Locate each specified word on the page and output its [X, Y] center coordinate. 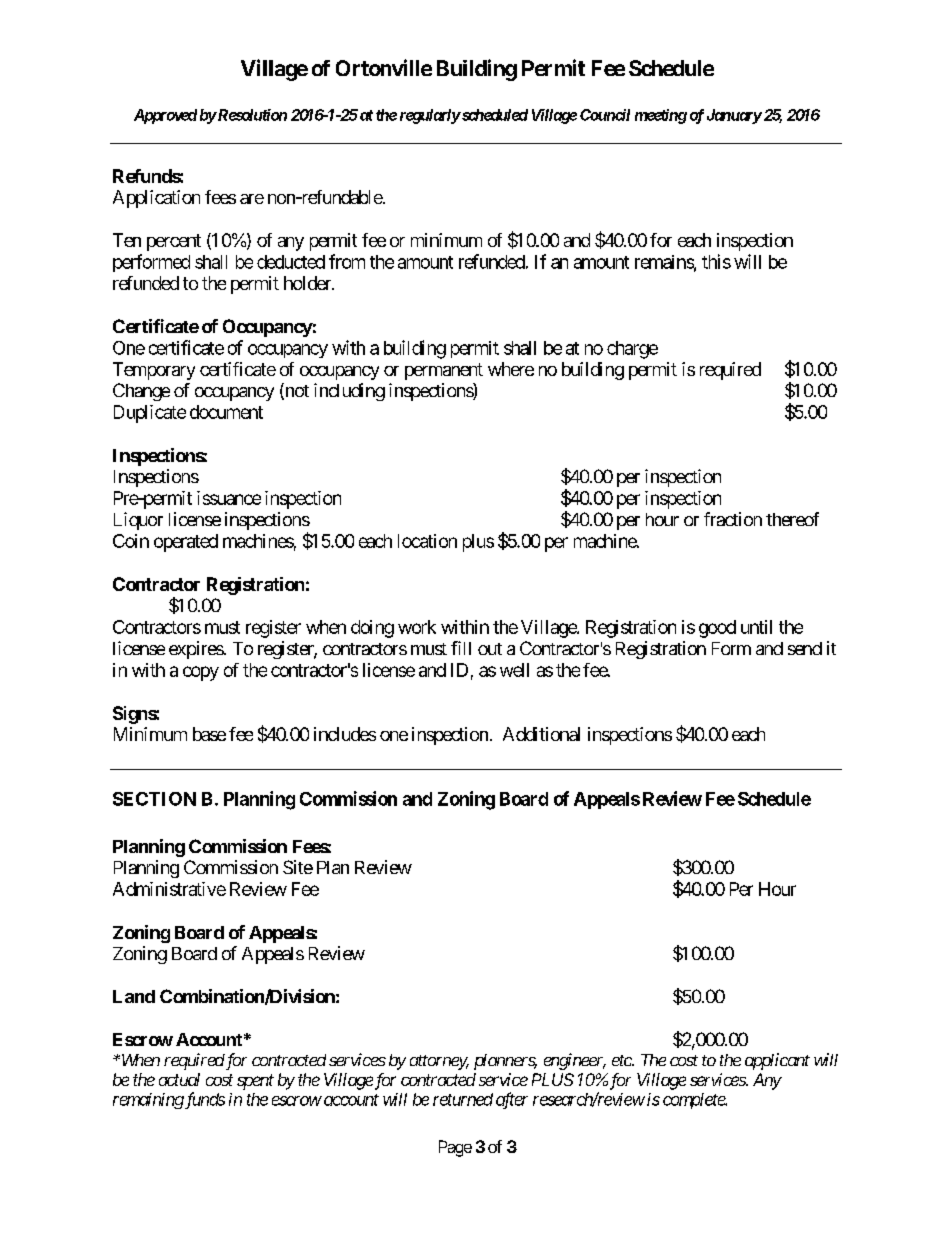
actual [179, 1079]
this [716, 261]
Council [605, 115]
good [717, 629]
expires [196, 650]
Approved [165, 116]
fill [461, 648]
